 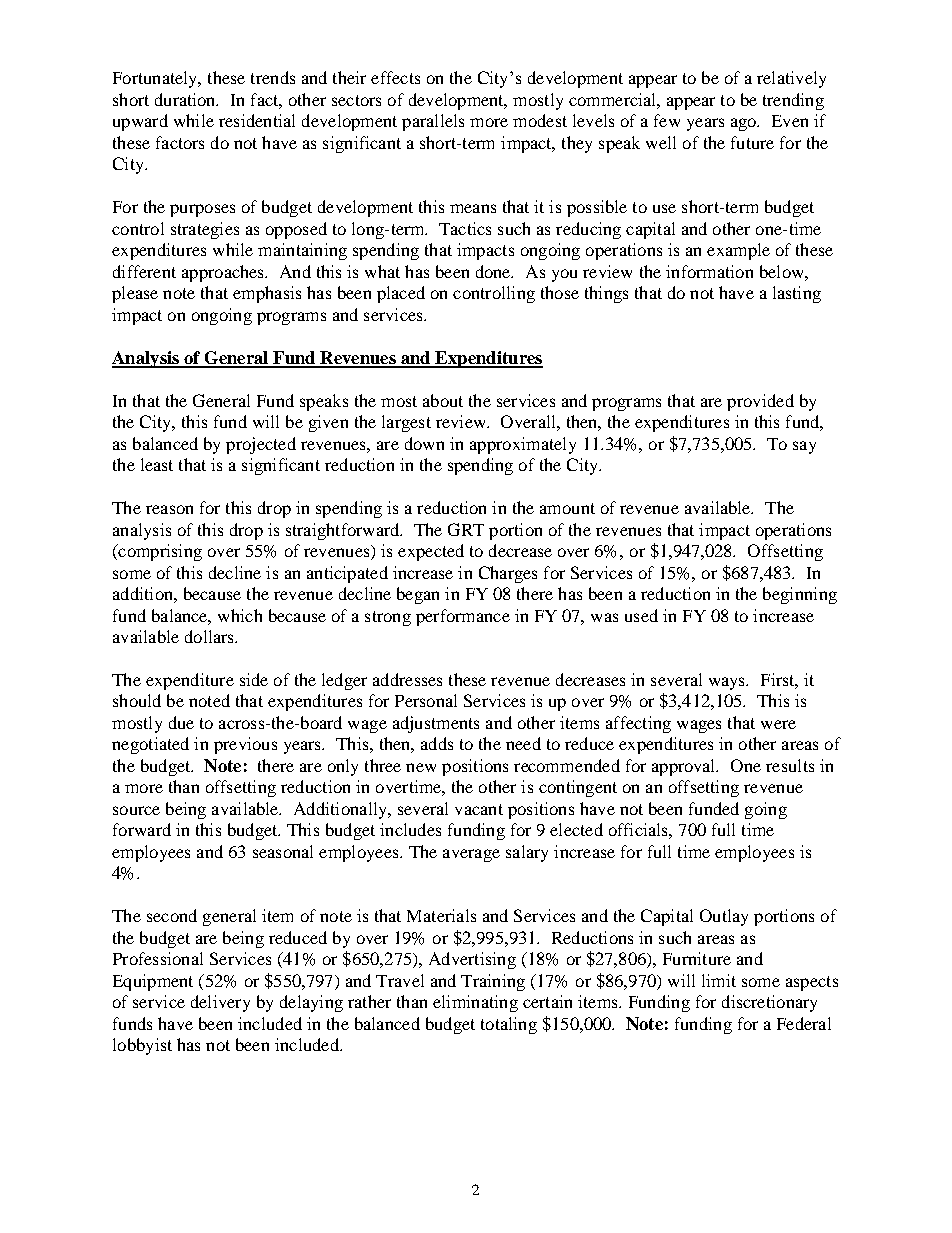 I want to click on parallels, so click(x=433, y=122).
